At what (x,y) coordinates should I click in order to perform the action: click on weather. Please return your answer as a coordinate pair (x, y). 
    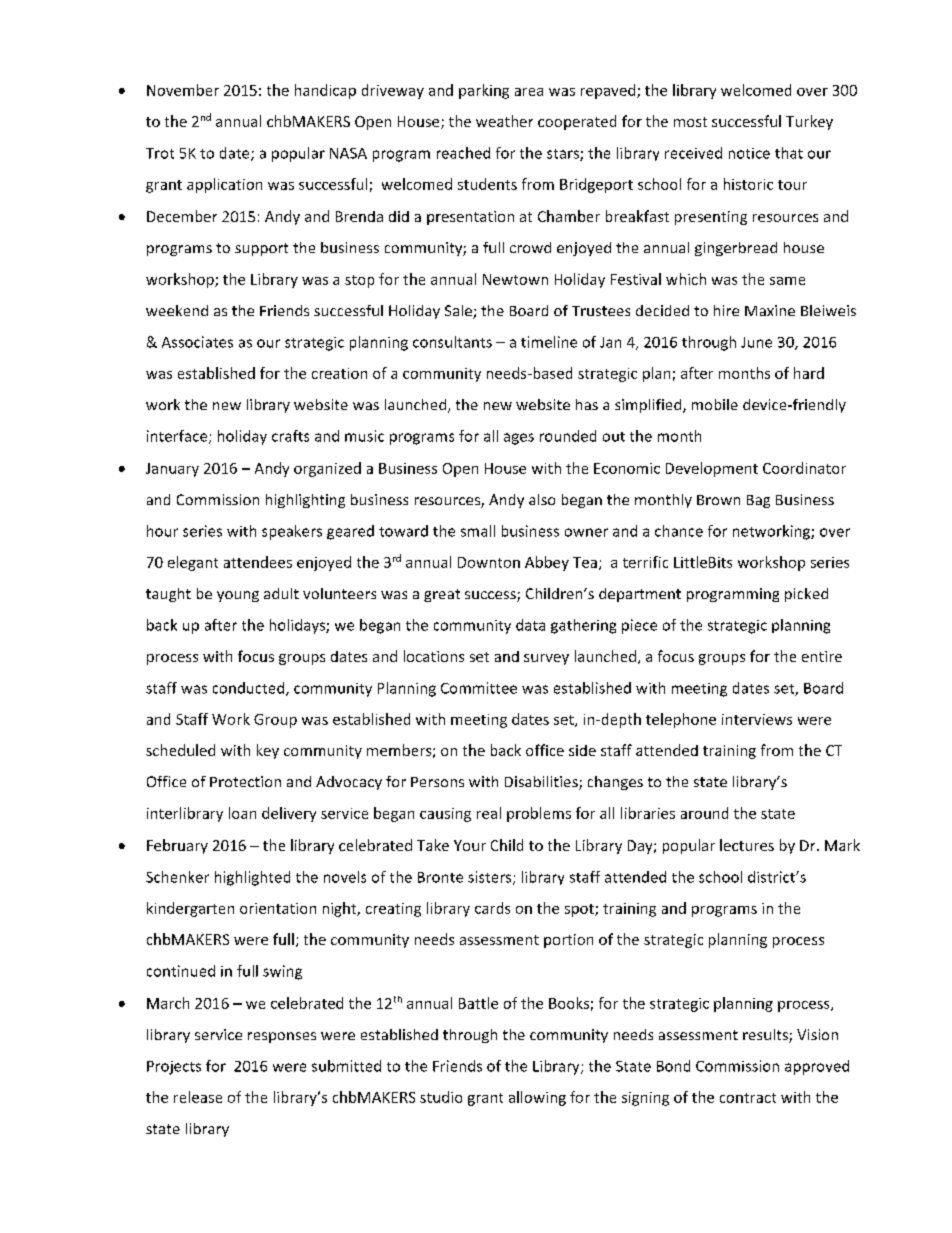
    Looking at the image, I should click on (504, 121).
